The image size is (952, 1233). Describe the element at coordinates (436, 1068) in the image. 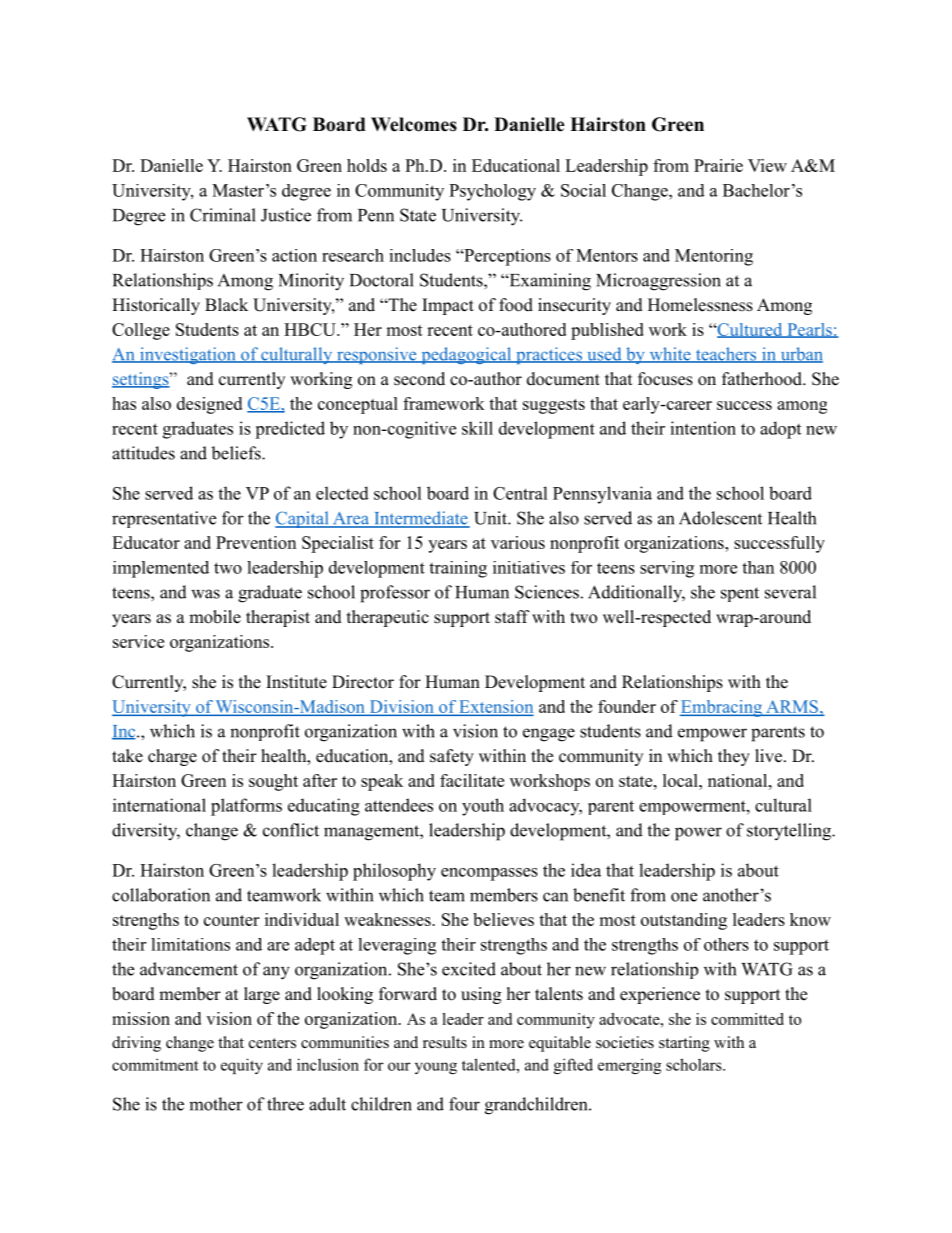

I see `young` at that location.
